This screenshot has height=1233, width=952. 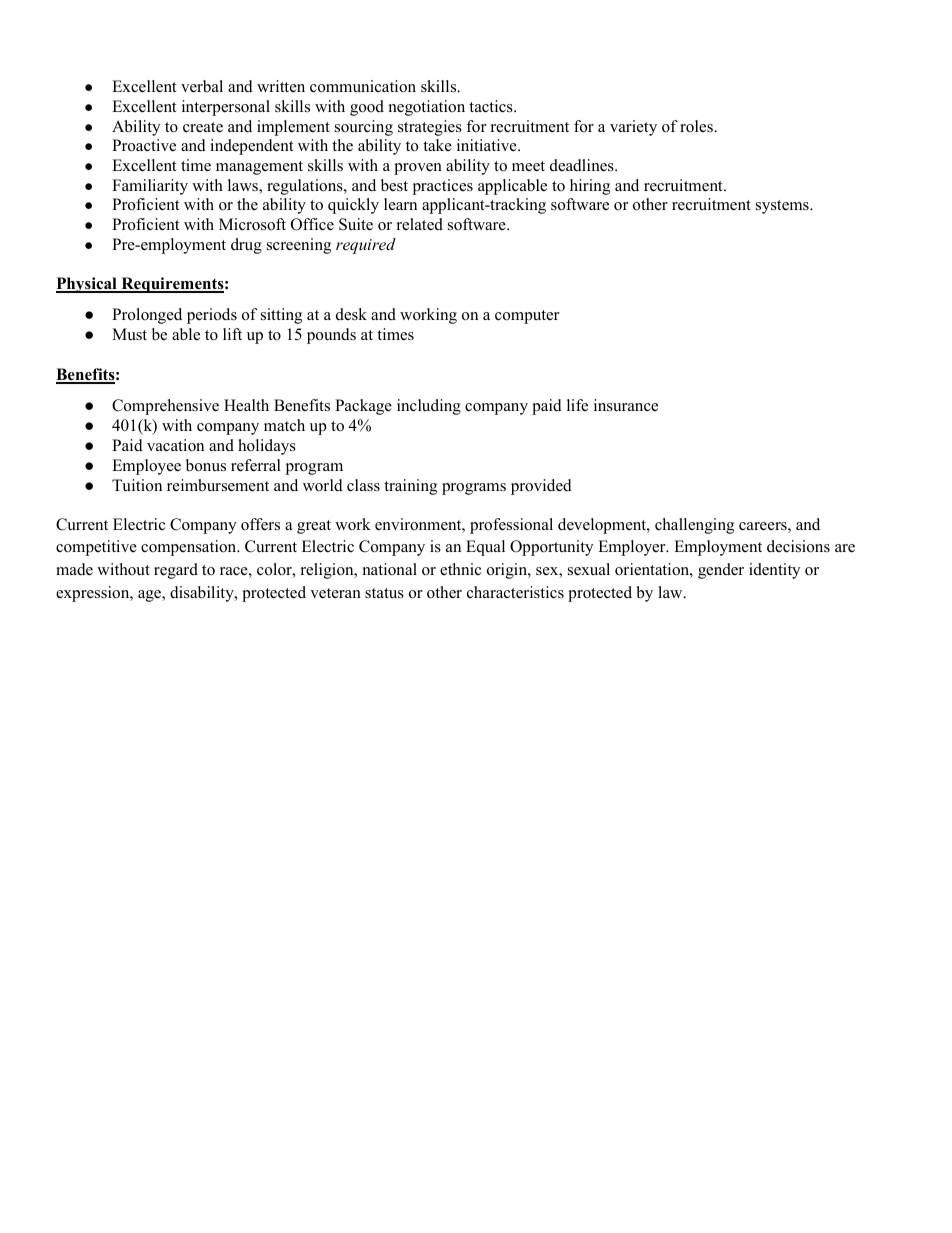 I want to click on ethnic, so click(x=460, y=569).
